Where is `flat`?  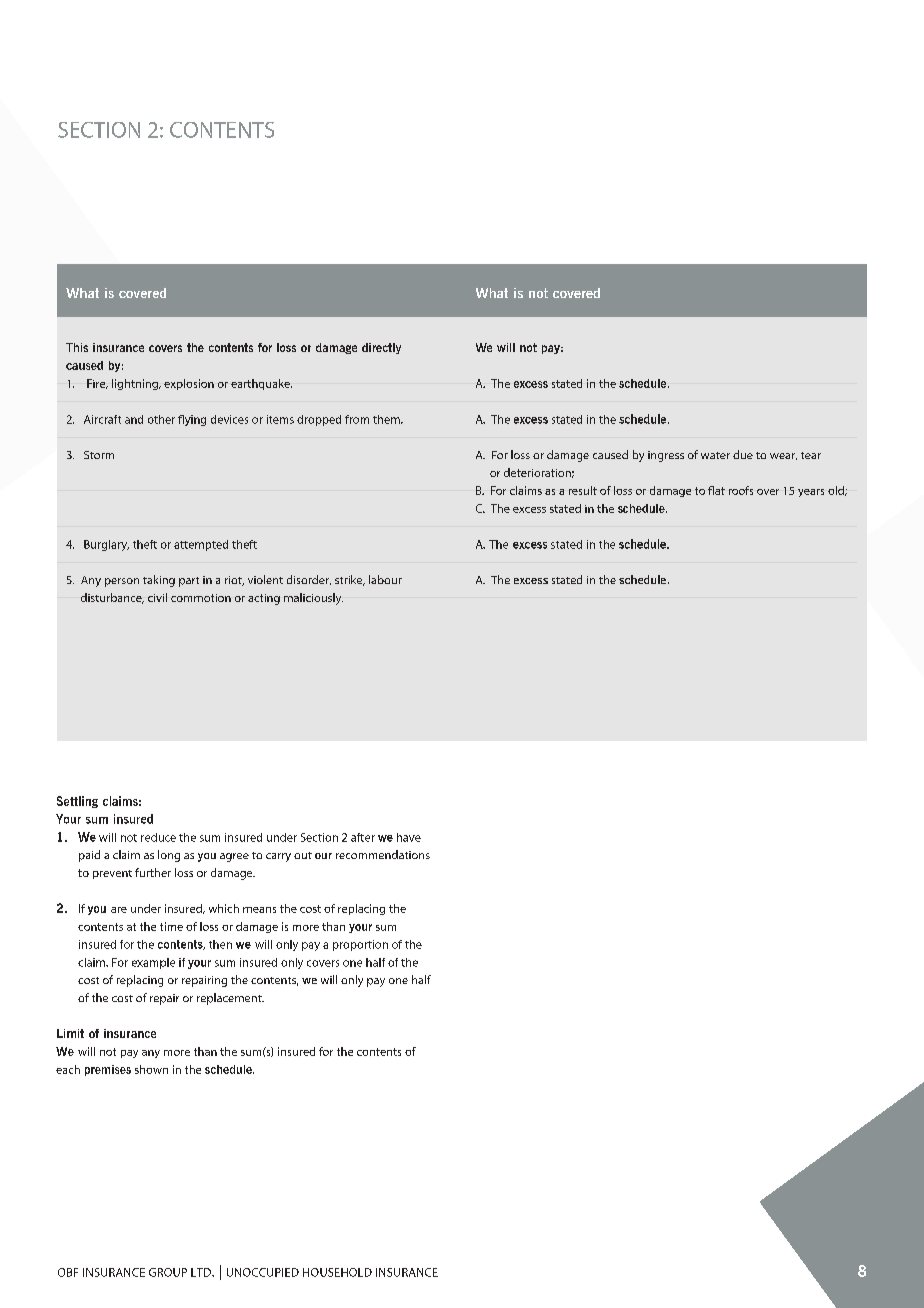
flat is located at coordinates (716, 490).
